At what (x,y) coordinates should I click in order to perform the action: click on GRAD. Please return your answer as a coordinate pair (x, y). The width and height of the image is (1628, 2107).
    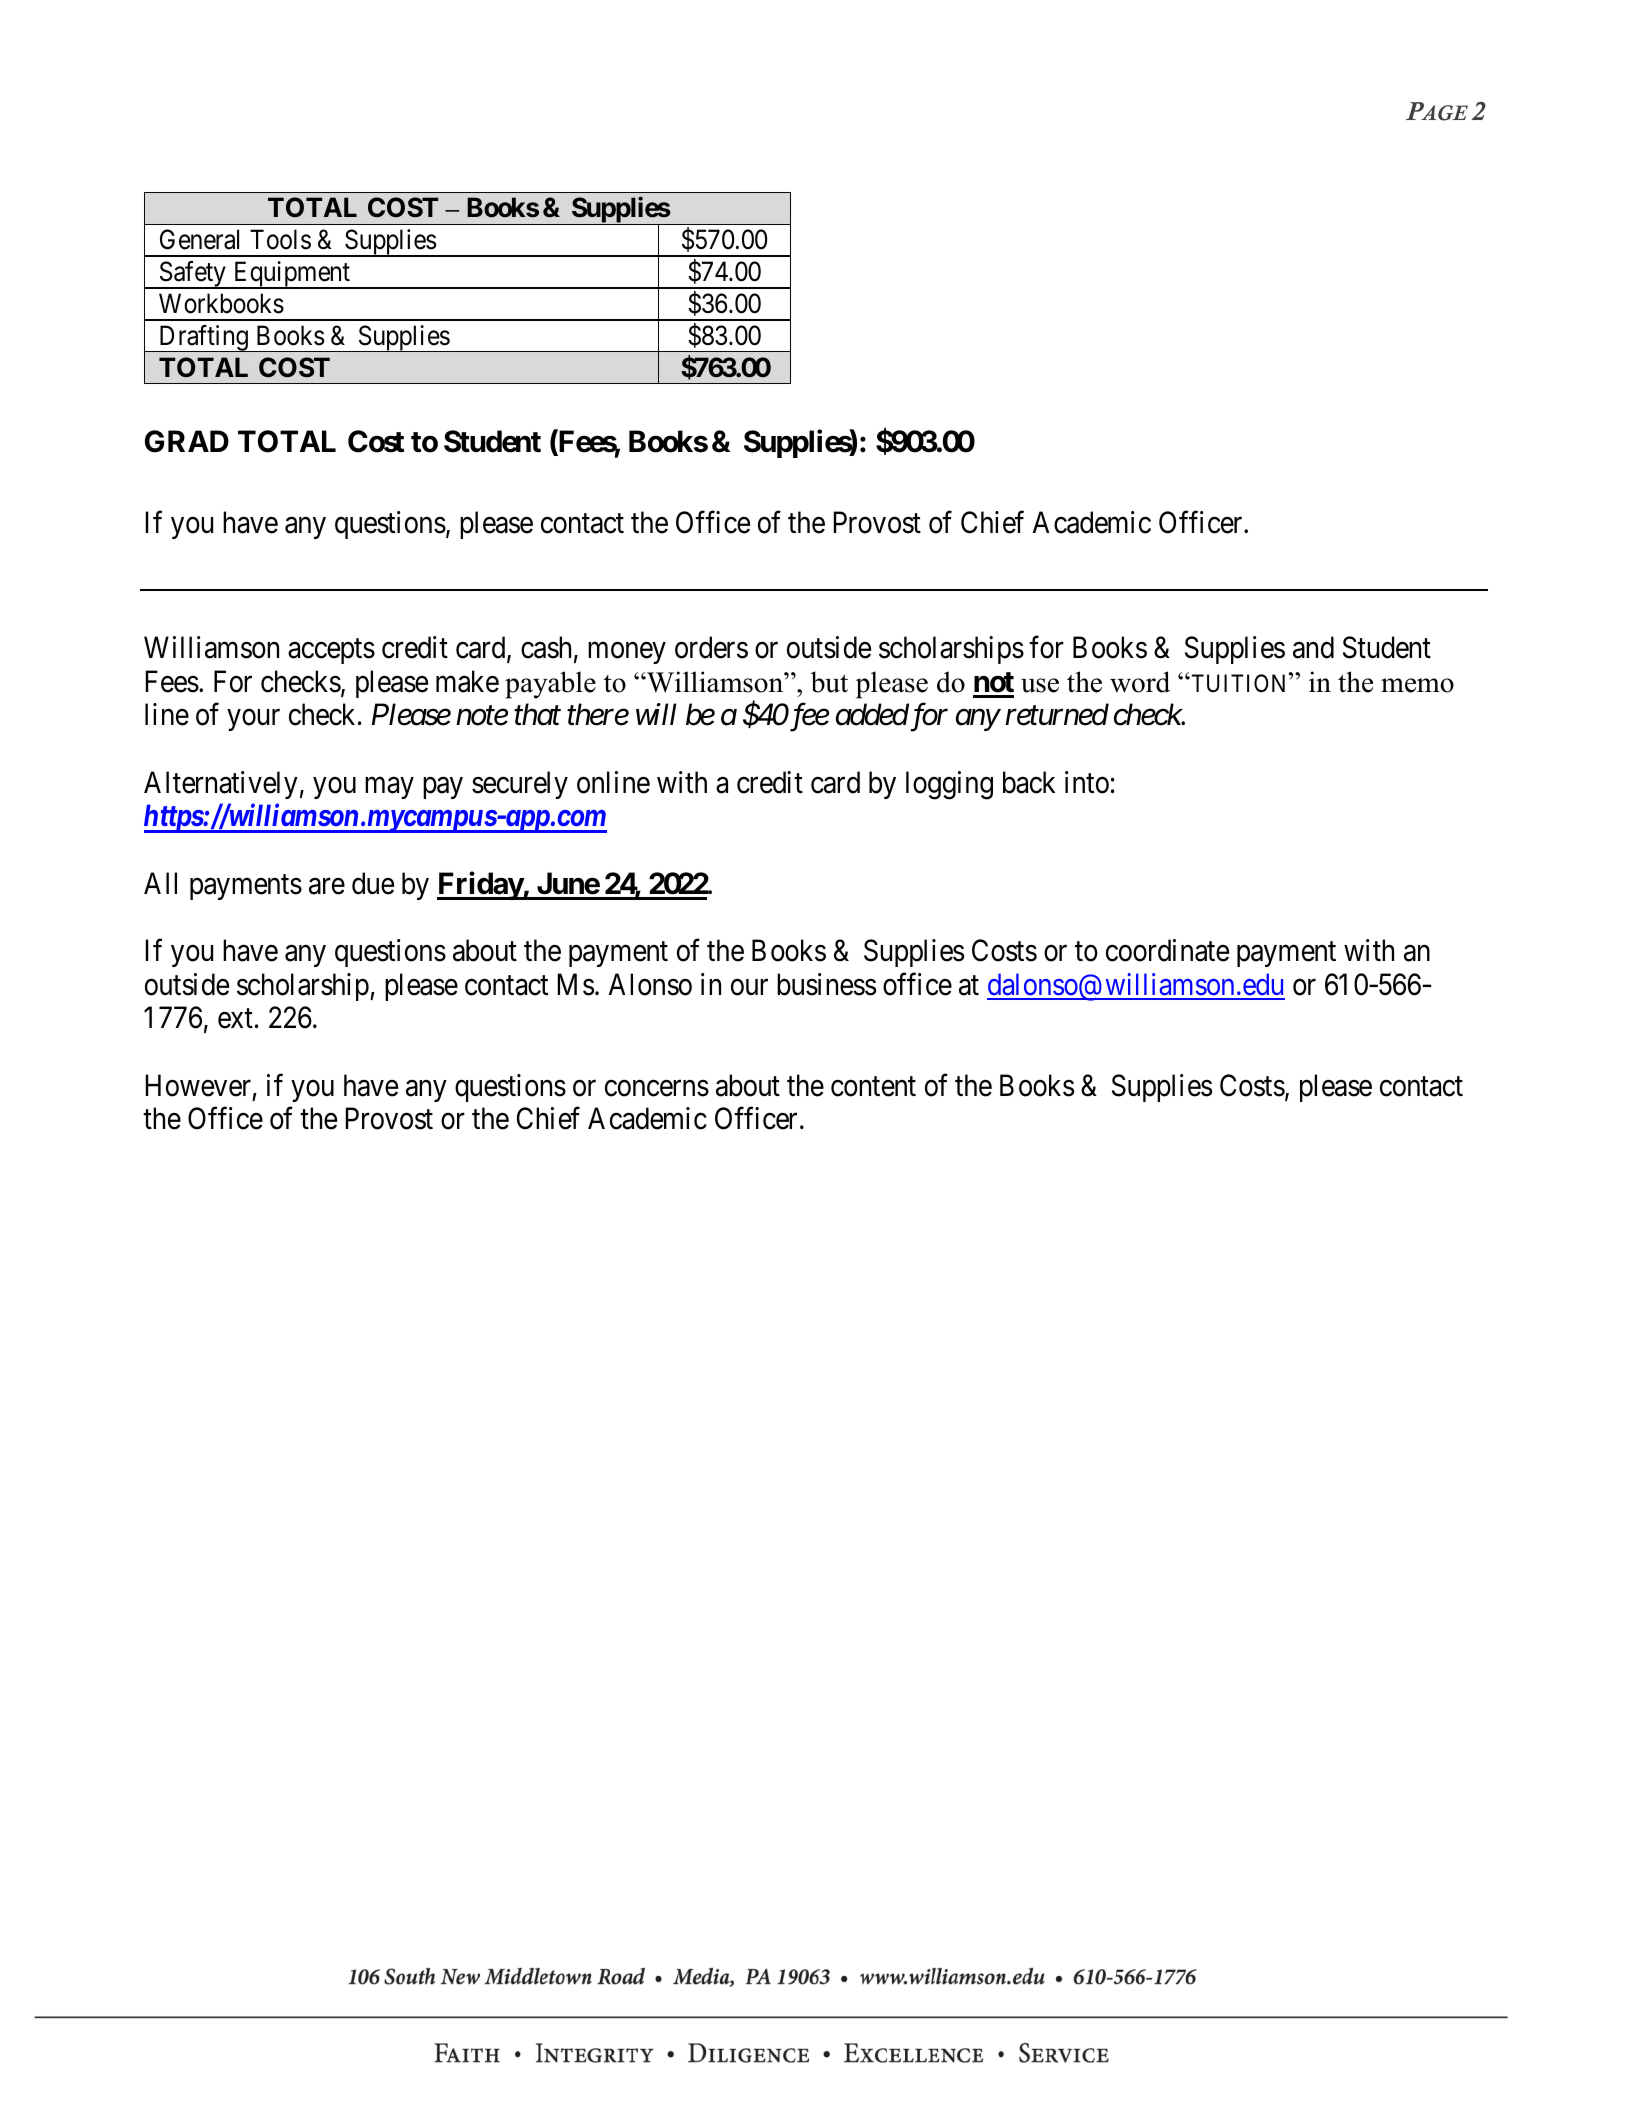
    Looking at the image, I should click on (187, 441).
